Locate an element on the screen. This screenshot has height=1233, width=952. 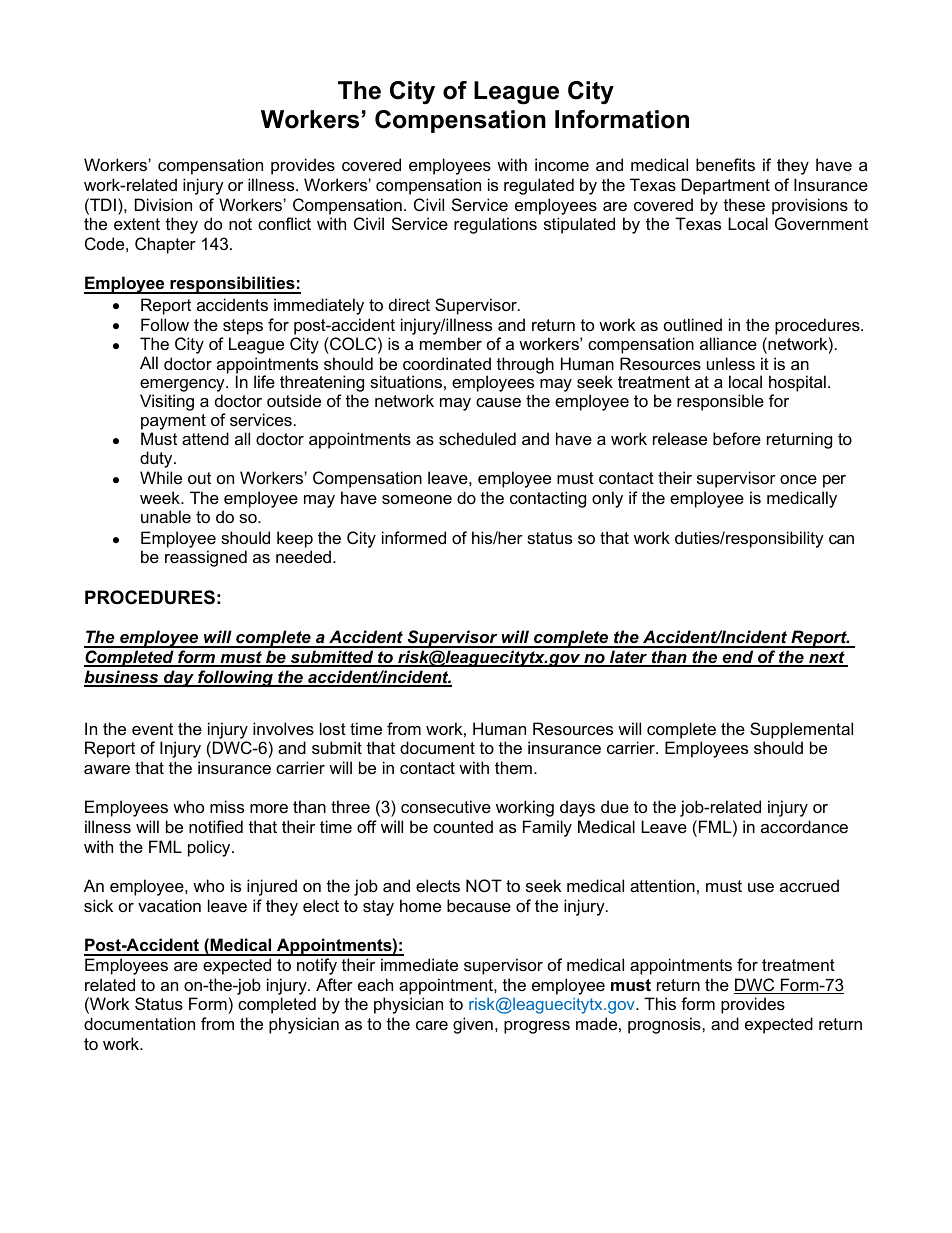
After is located at coordinates (334, 984).
